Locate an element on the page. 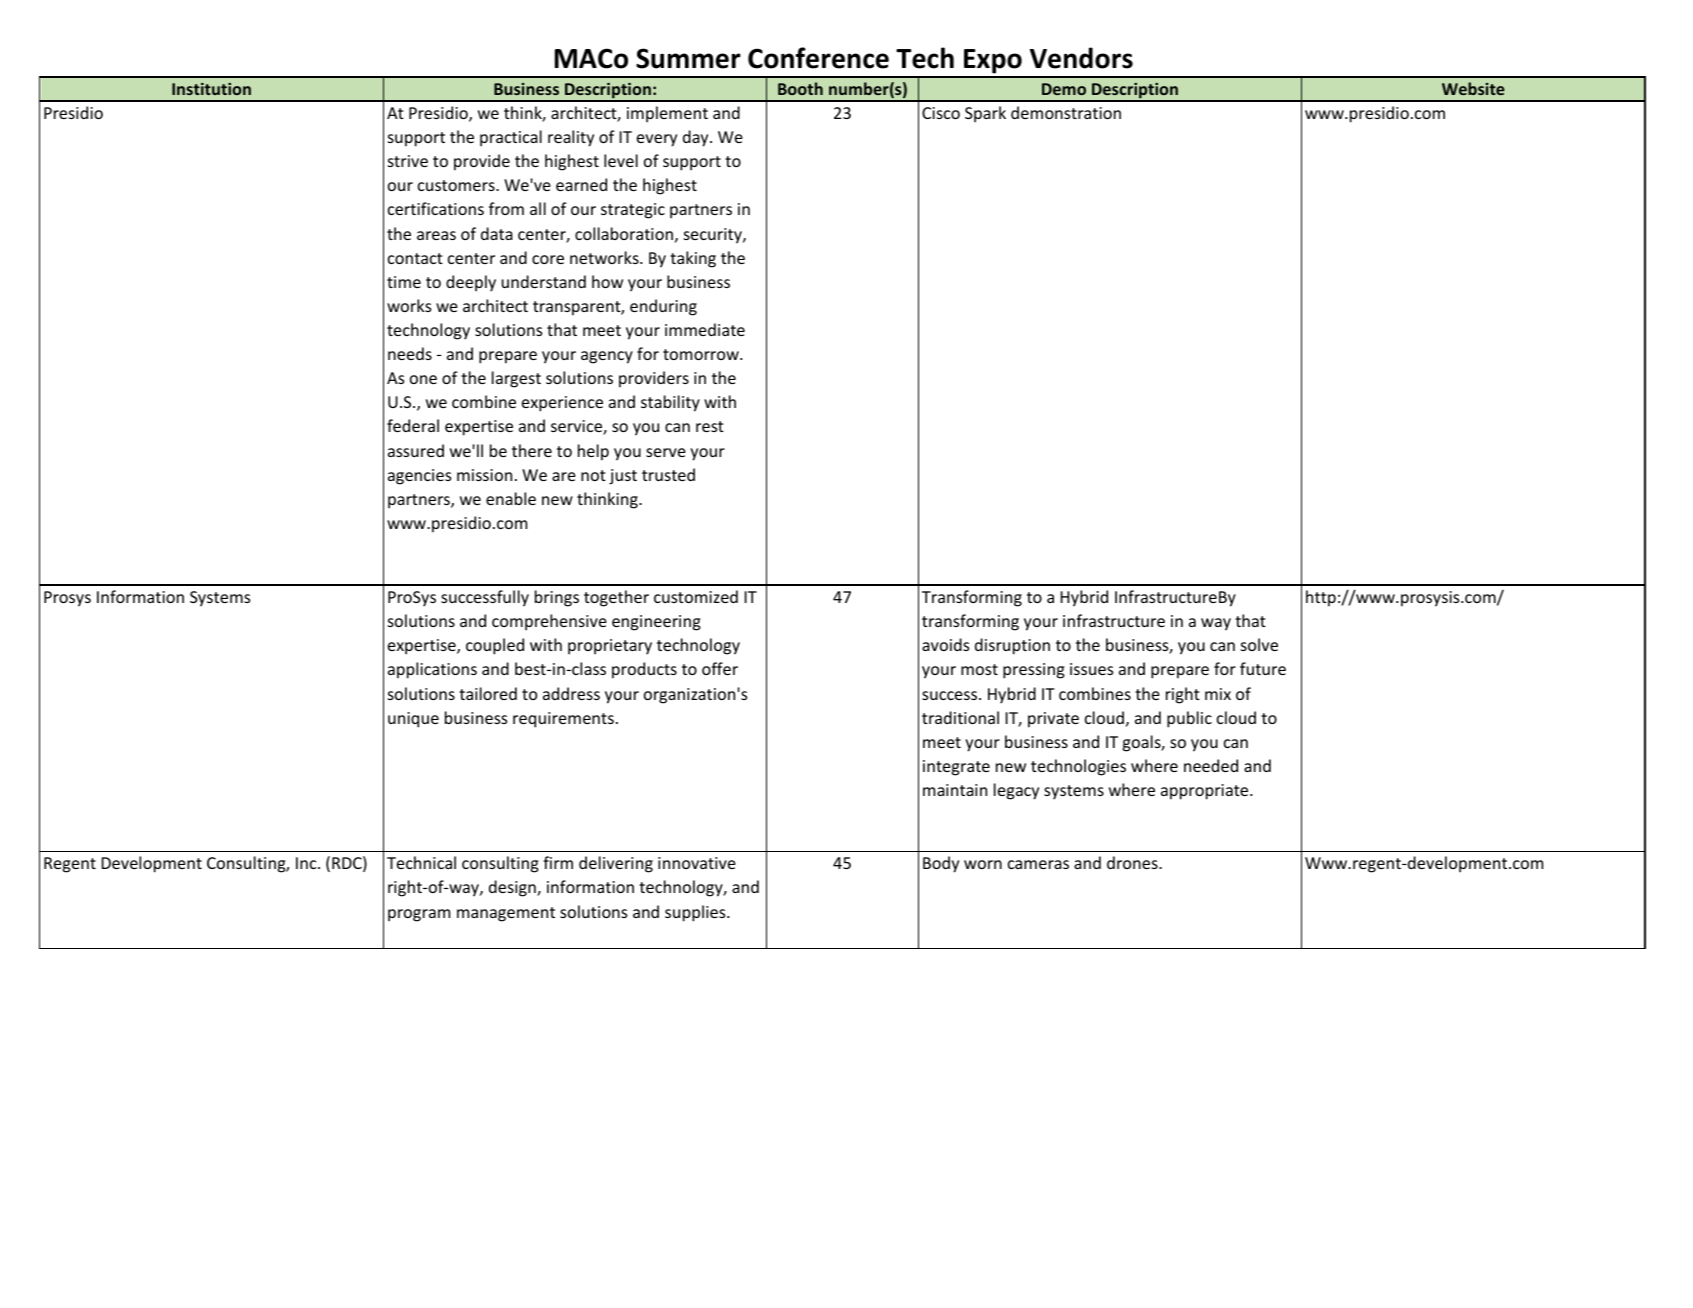 The width and height of the page is (1693, 1308). drones is located at coordinates (1133, 862).
